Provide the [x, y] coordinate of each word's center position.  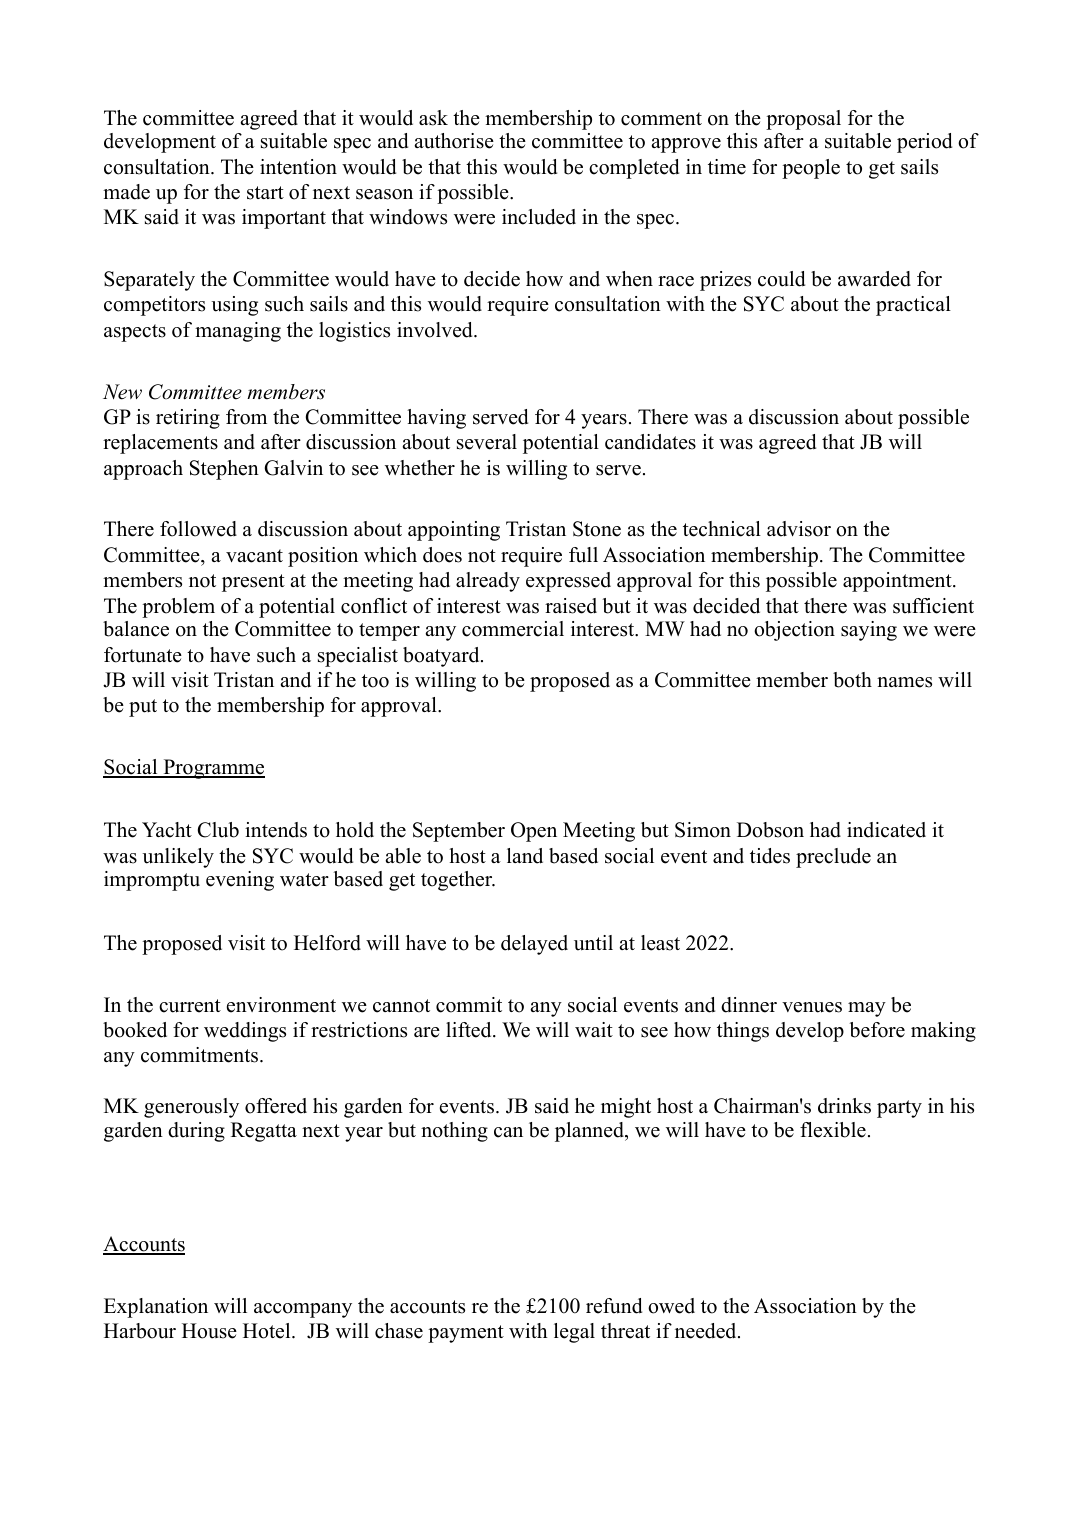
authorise [454, 141]
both [852, 680]
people [811, 169]
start [265, 193]
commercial [513, 629]
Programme [213, 769]
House [209, 1331]
